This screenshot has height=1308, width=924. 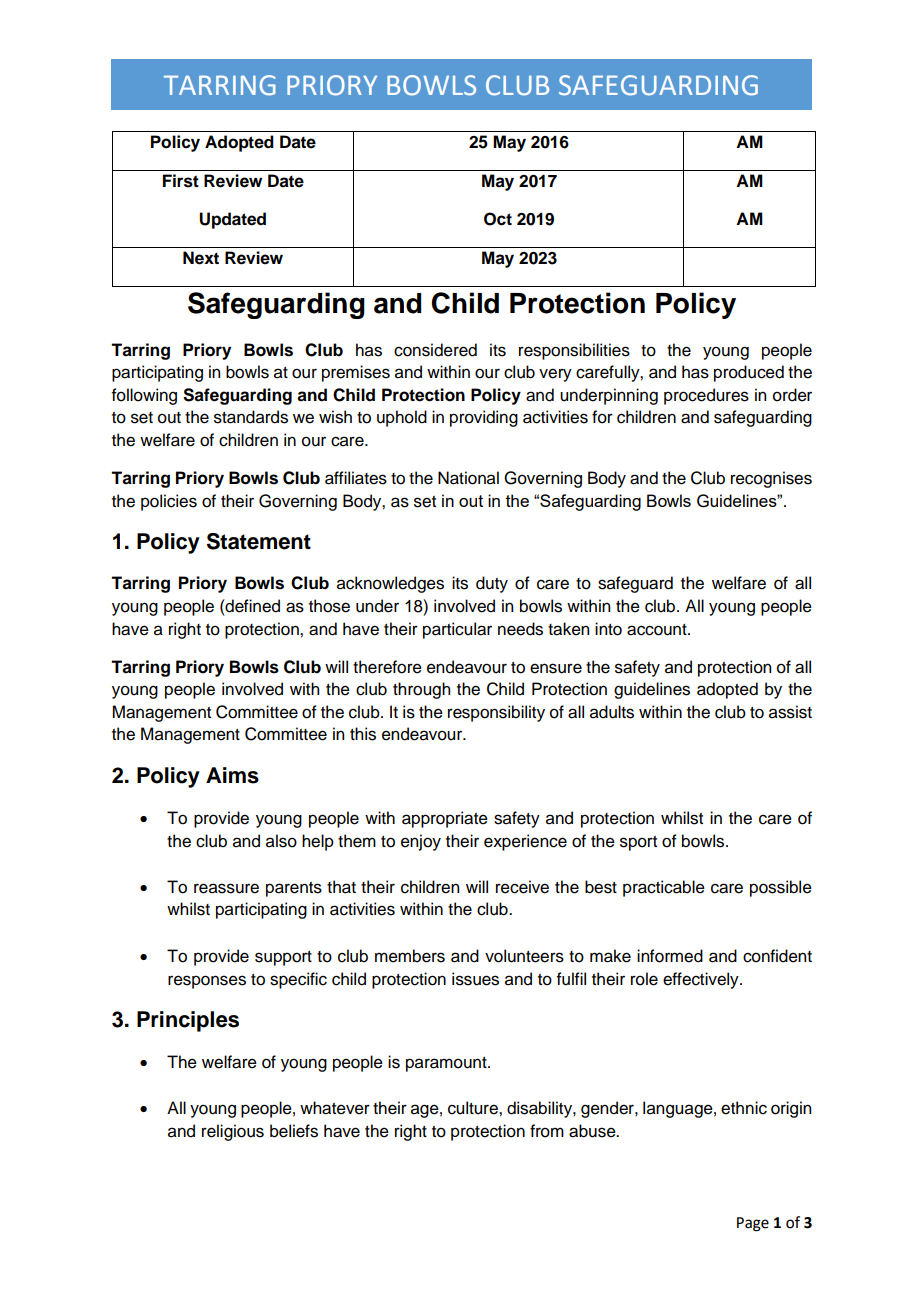 I want to click on National, so click(x=468, y=478).
